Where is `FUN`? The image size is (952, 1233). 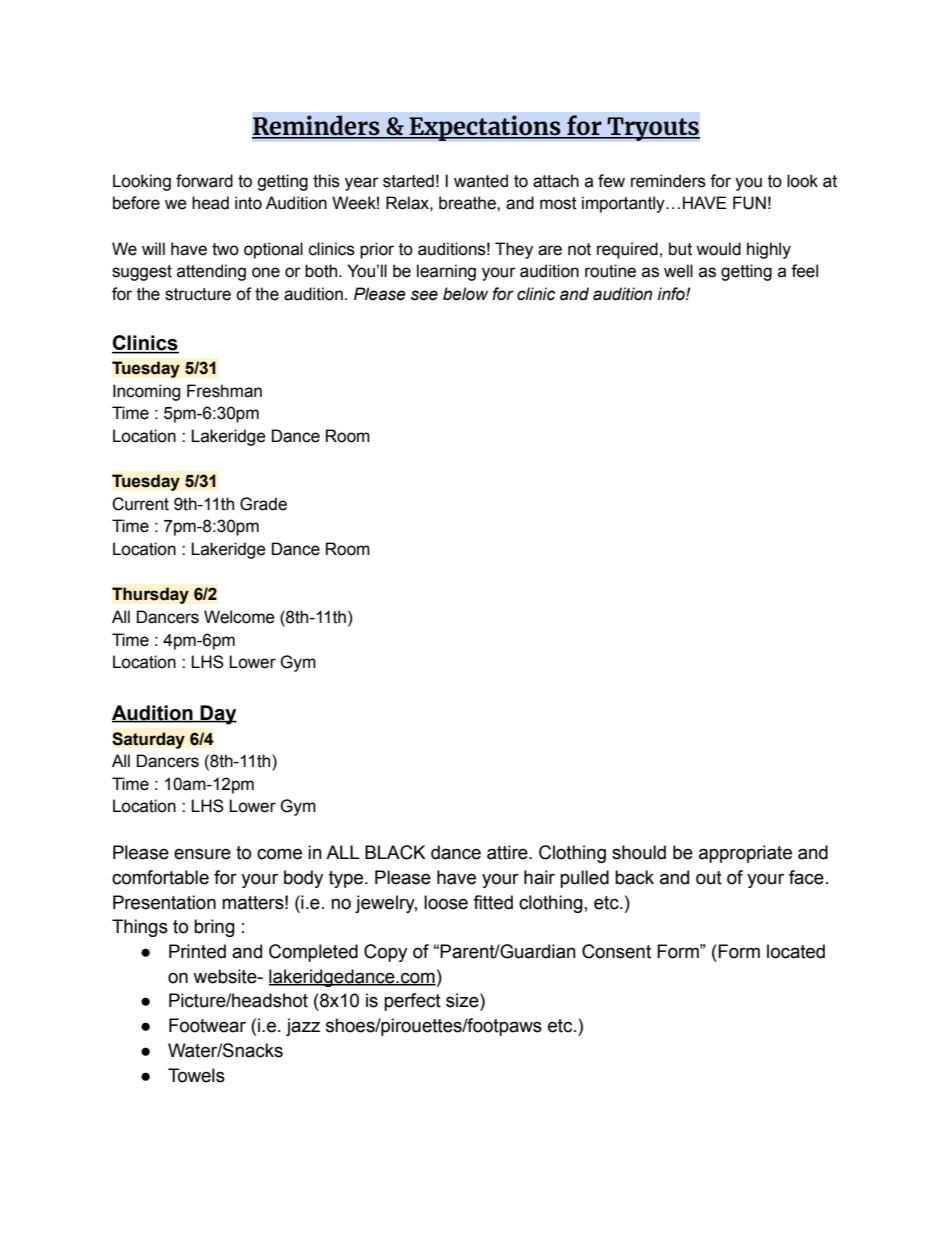 FUN is located at coordinates (749, 203).
